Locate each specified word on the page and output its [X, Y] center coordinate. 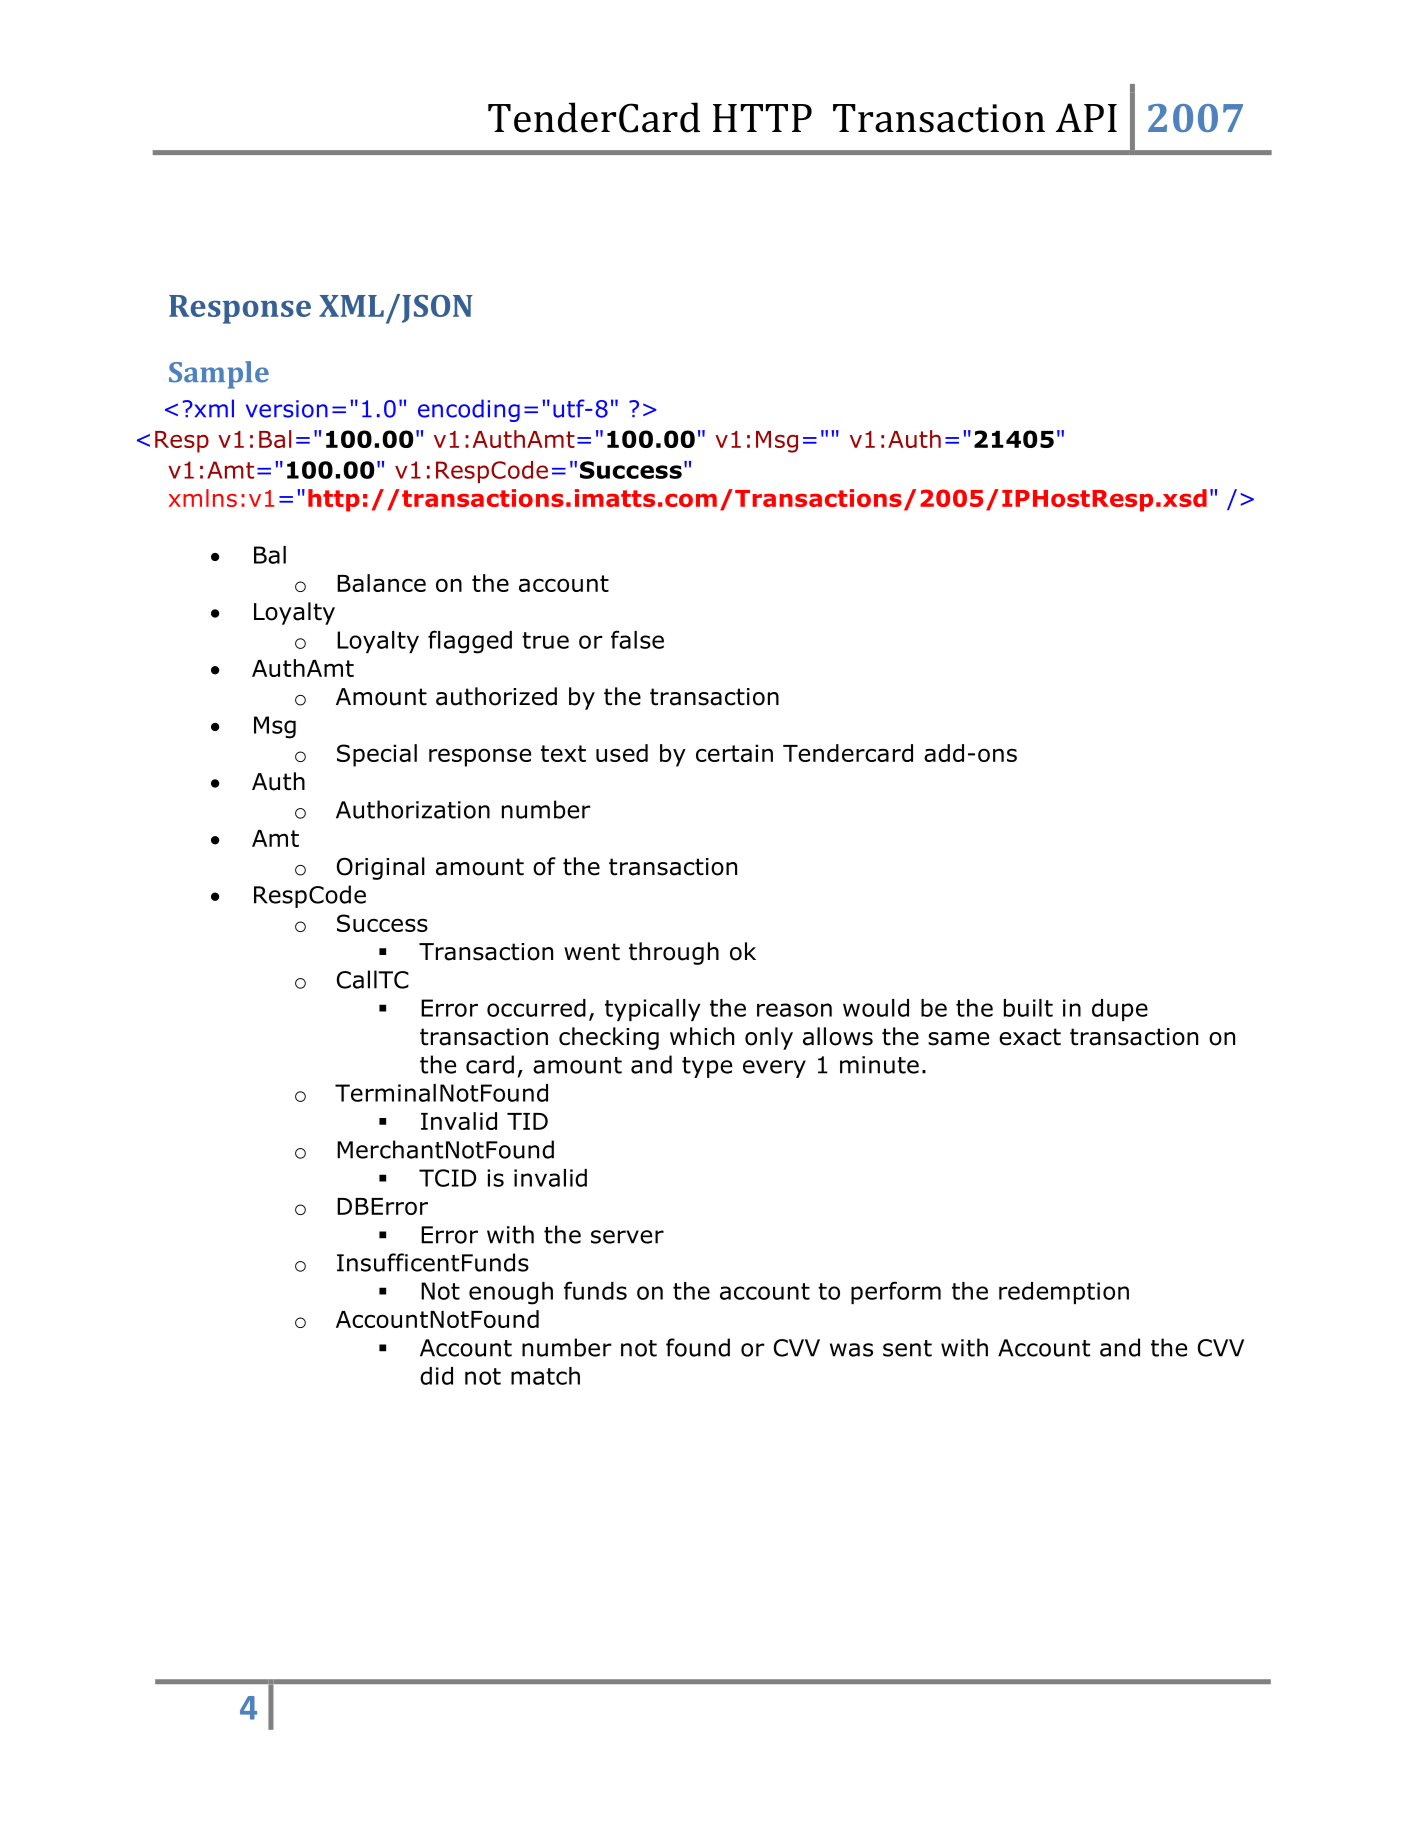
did [436, 1376]
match [545, 1376]
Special [377, 755]
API [1086, 117]
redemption [1064, 1293]
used [622, 753]
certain [734, 753]
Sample [219, 375]
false [637, 639]
